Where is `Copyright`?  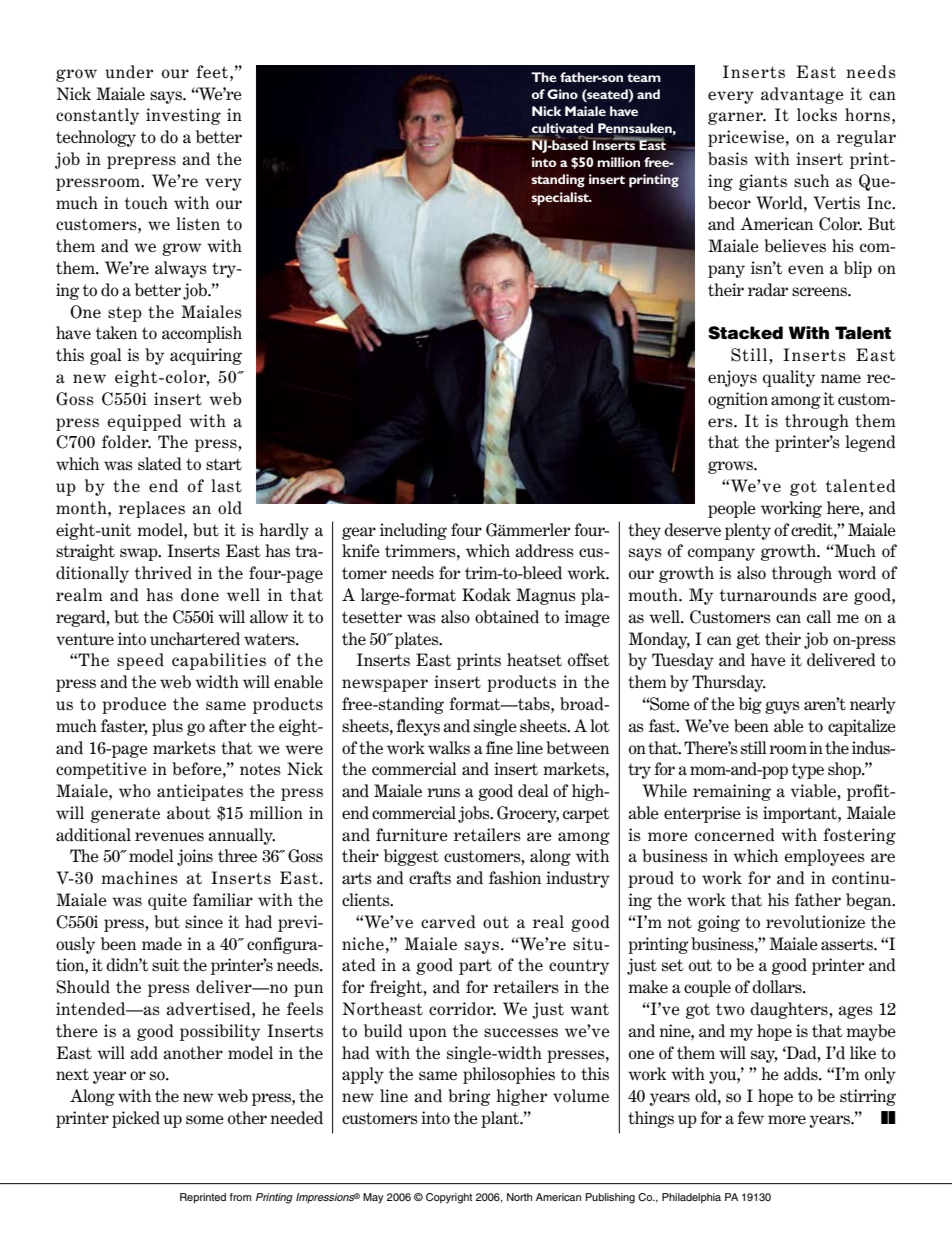
Copyright is located at coordinates (449, 1198).
